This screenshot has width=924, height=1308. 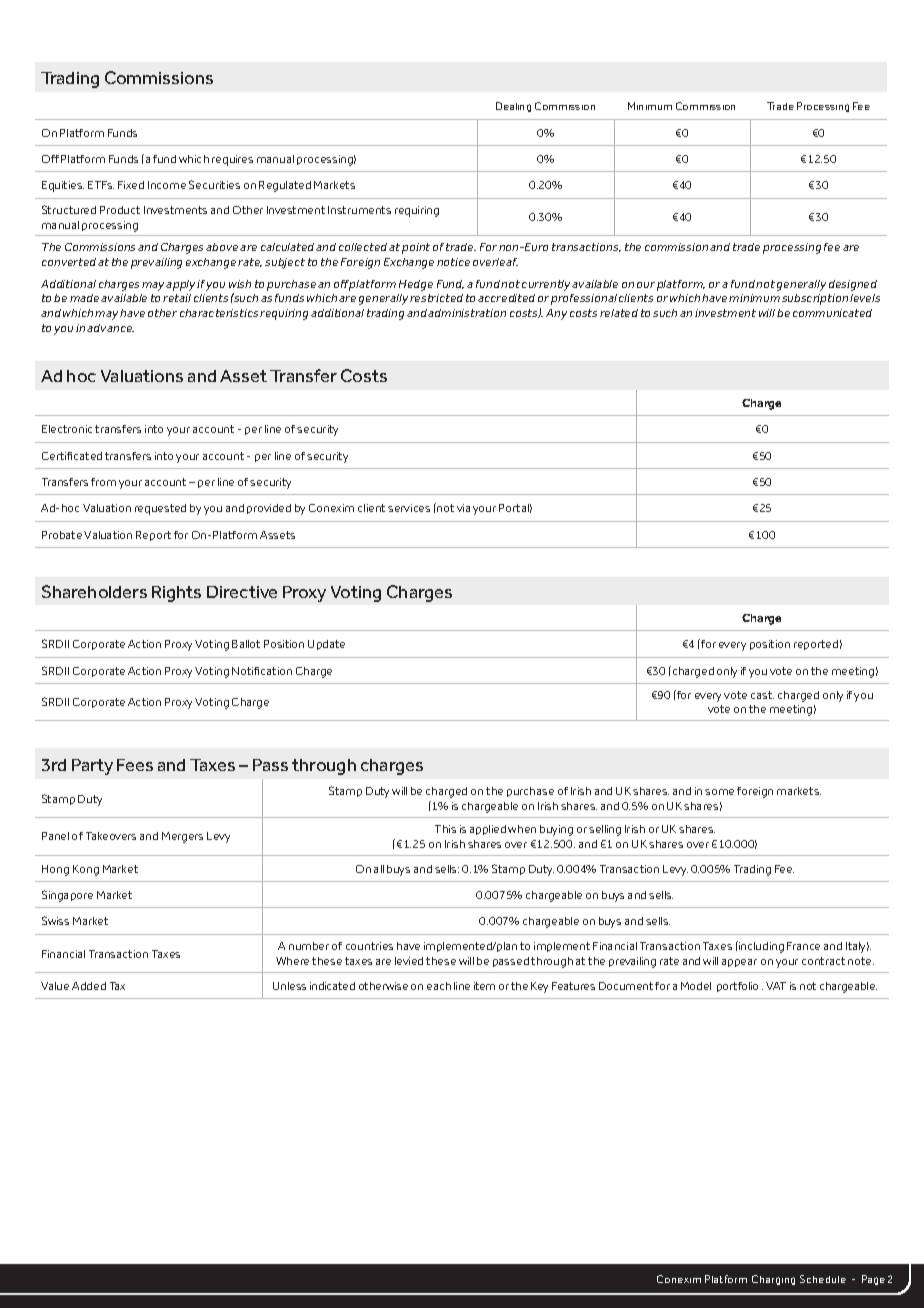 I want to click on including, so click(x=760, y=947).
